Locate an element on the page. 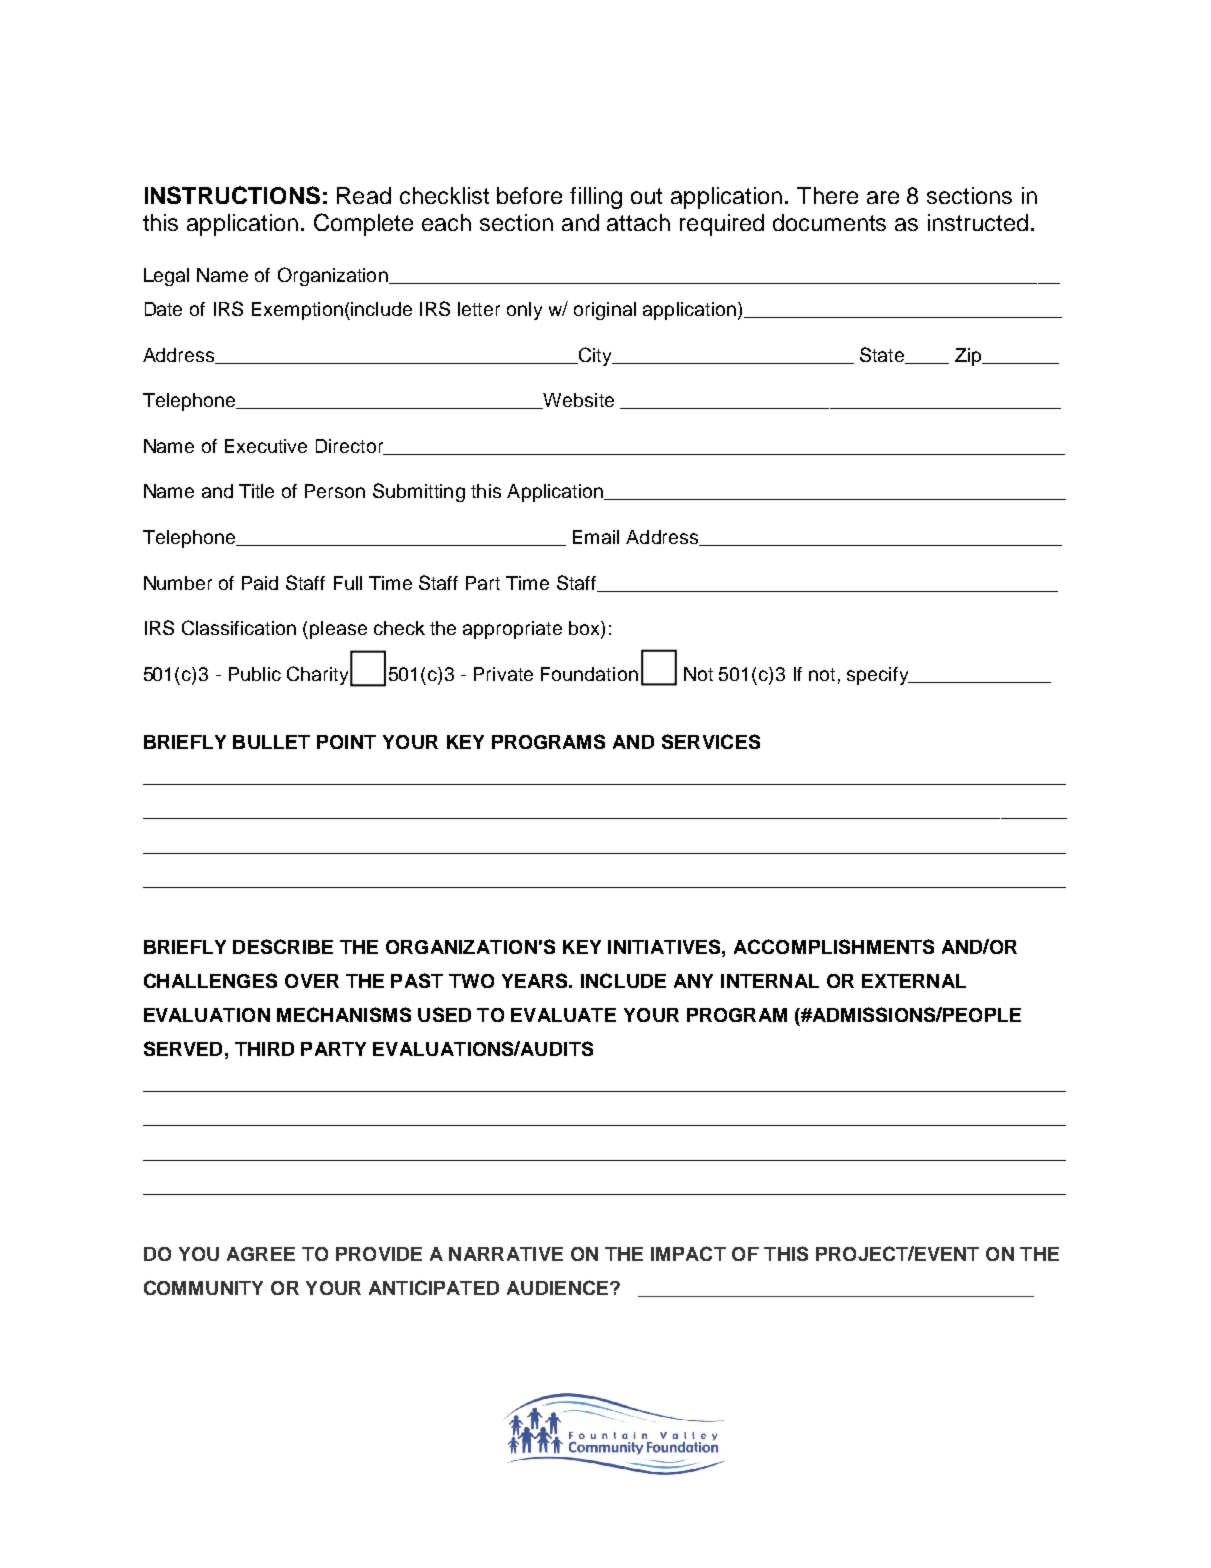  Website is located at coordinates (577, 401).
